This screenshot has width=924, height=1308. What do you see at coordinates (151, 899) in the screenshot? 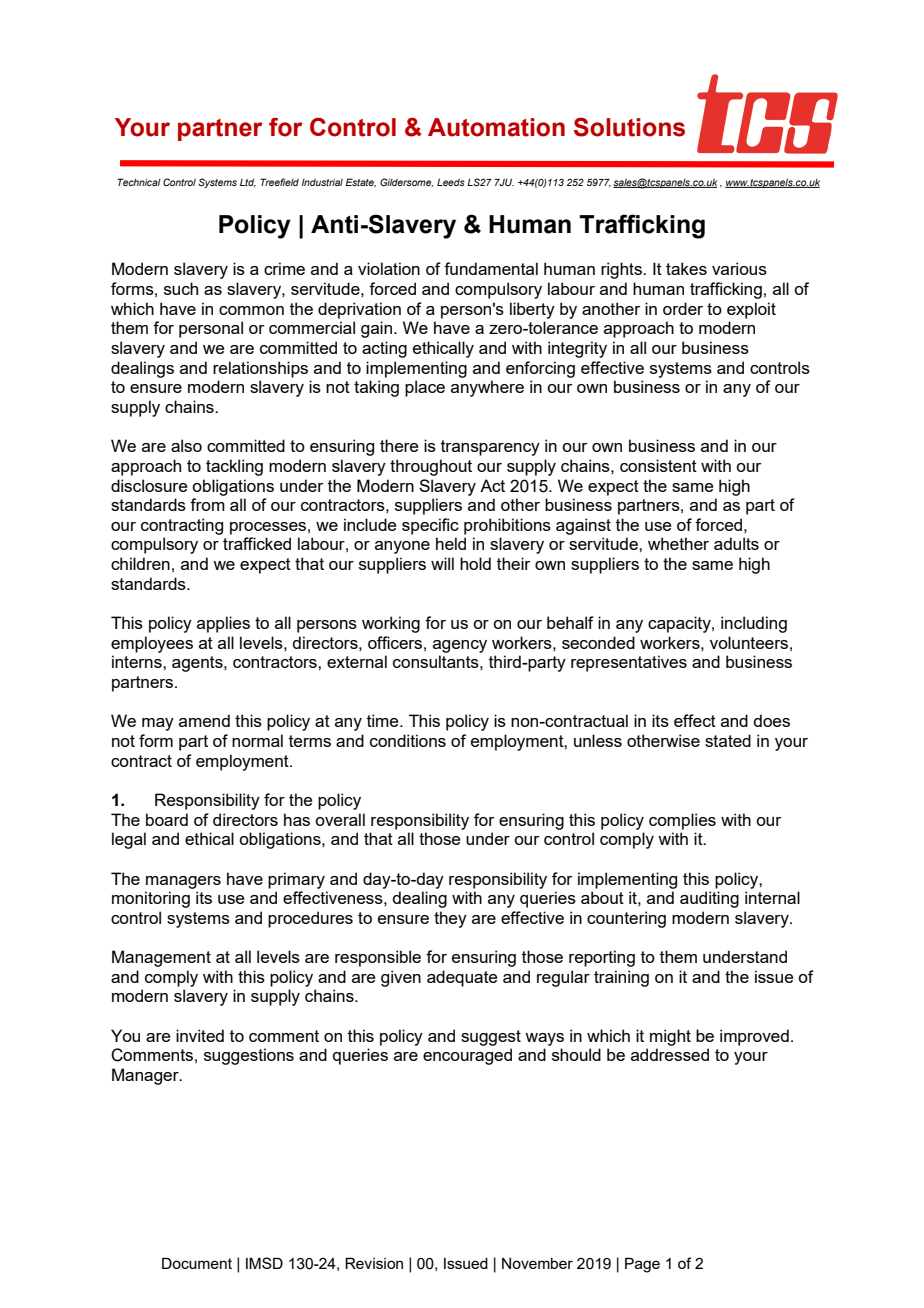
I see `monitoring` at bounding box center [151, 899].
